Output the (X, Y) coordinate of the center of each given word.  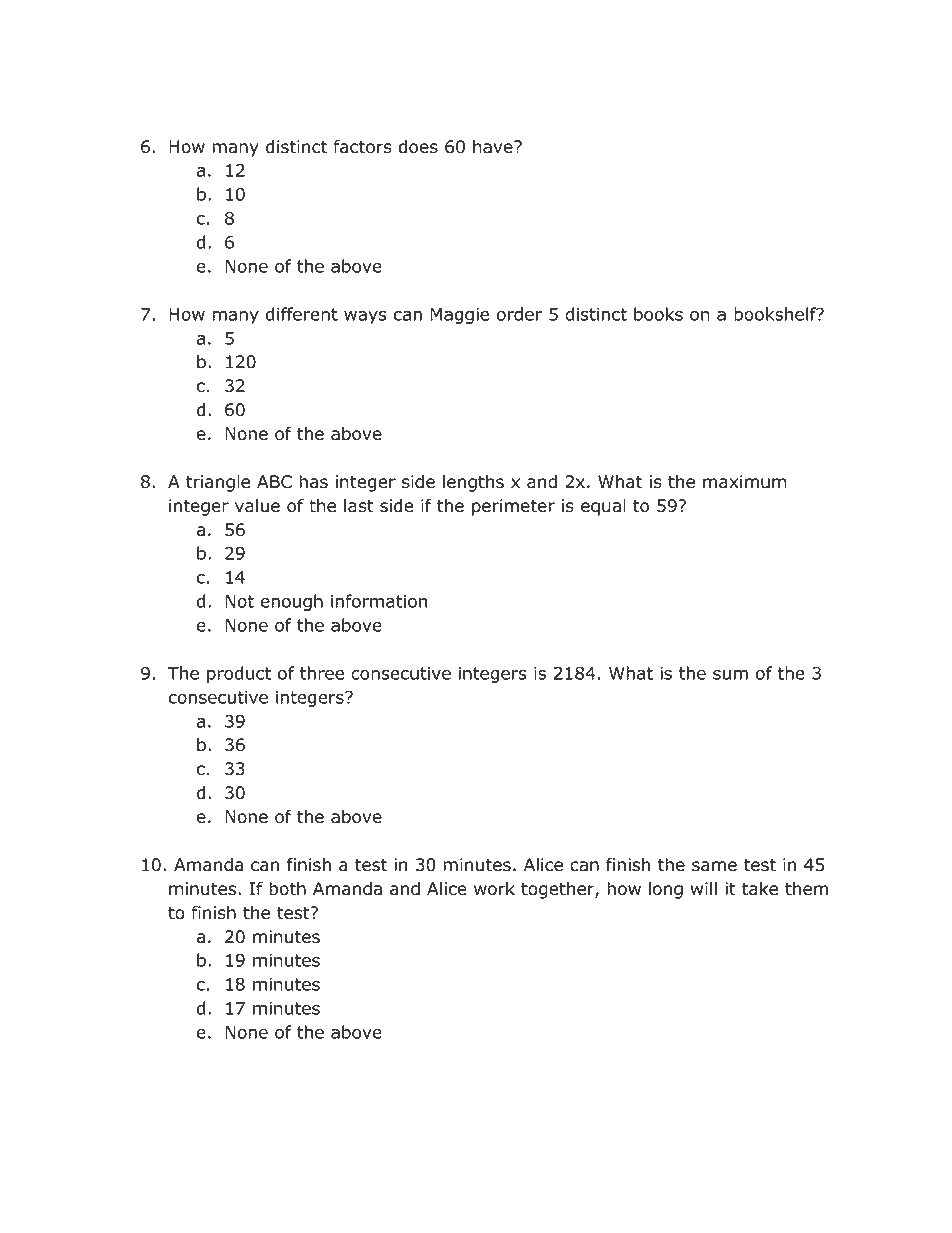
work (494, 889)
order (519, 314)
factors (362, 147)
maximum (745, 482)
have (494, 147)
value (257, 506)
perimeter (513, 507)
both (287, 889)
